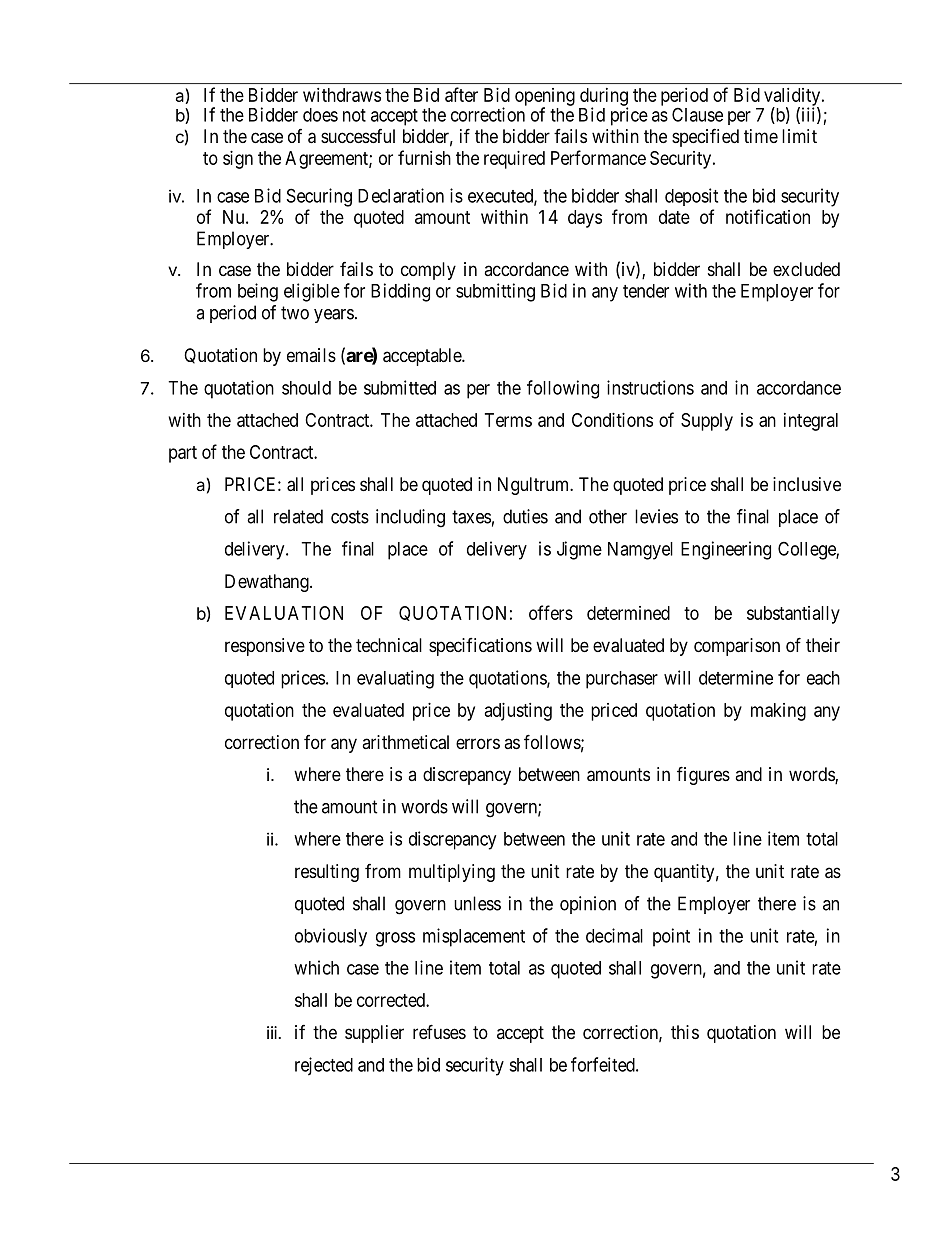 This screenshot has height=1233, width=952. Describe the element at coordinates (306, 388) in the screenshot. I see `should` at that location.
